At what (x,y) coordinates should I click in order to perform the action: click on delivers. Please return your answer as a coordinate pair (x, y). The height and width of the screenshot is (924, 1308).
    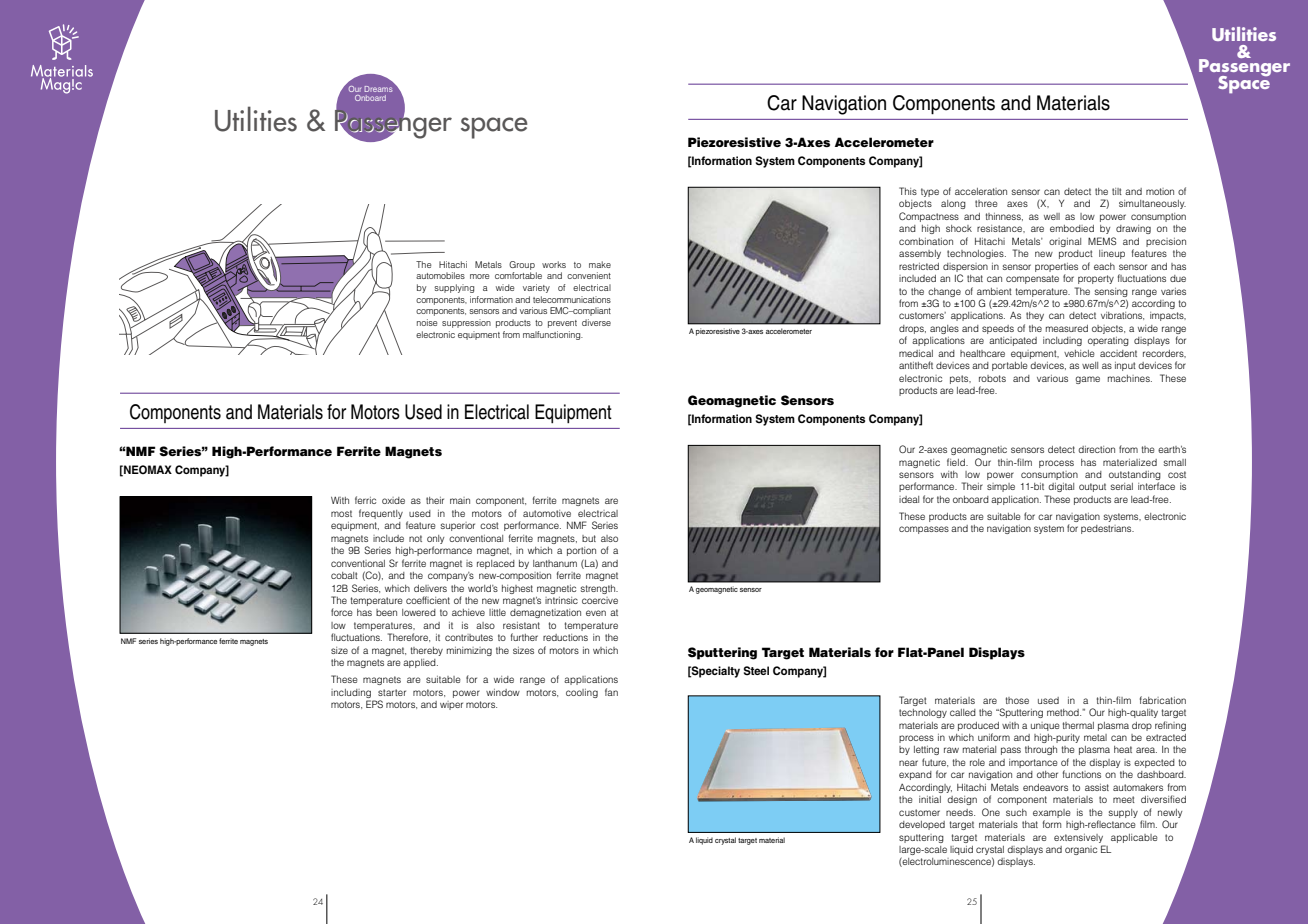
    Looking at the image, I should click on (430, 588).
